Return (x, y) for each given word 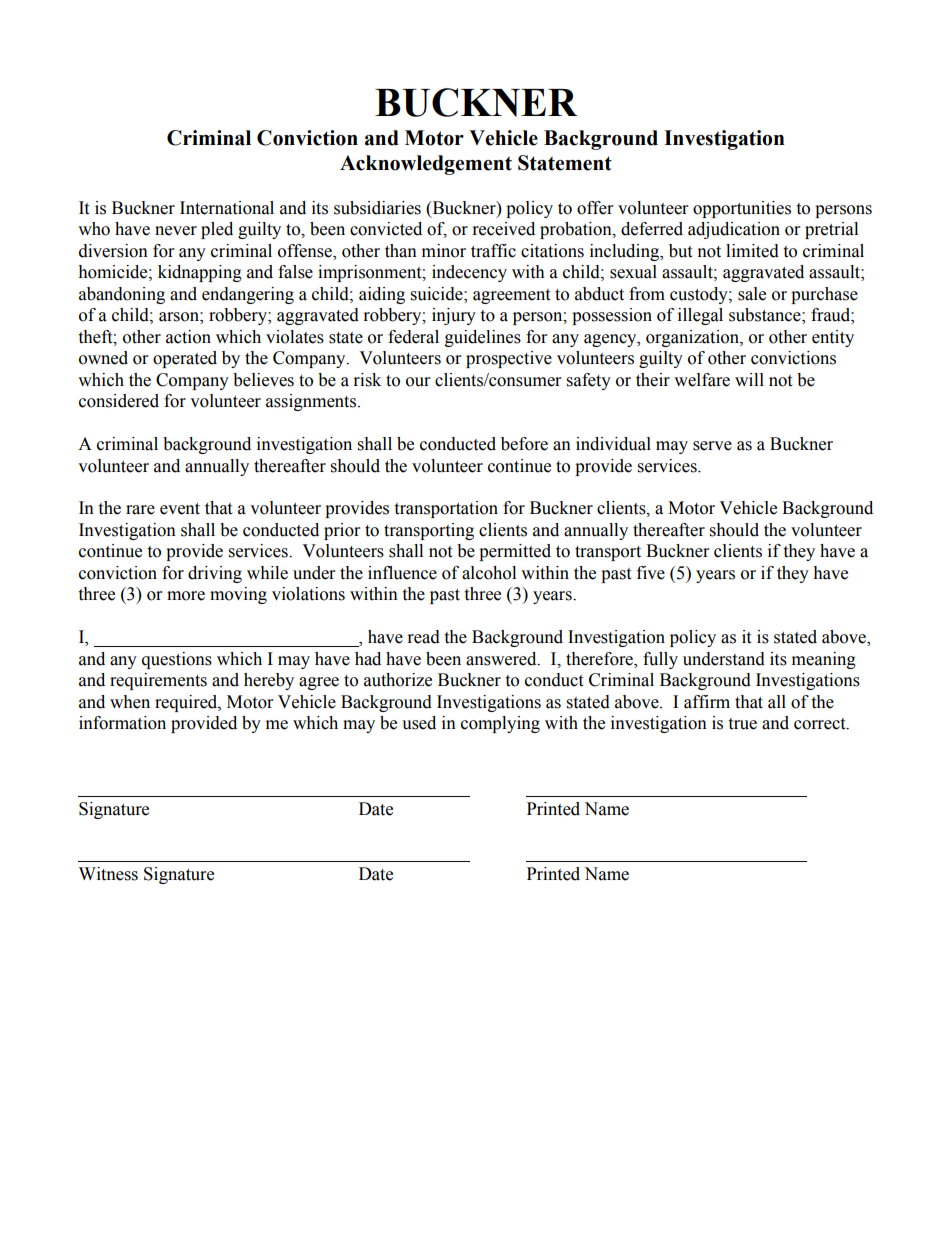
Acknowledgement (426, 165)
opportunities (742, 209)
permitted (515, 552)
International (227, 208)
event (180, 509)
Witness (108, 874)
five (651, 573)
